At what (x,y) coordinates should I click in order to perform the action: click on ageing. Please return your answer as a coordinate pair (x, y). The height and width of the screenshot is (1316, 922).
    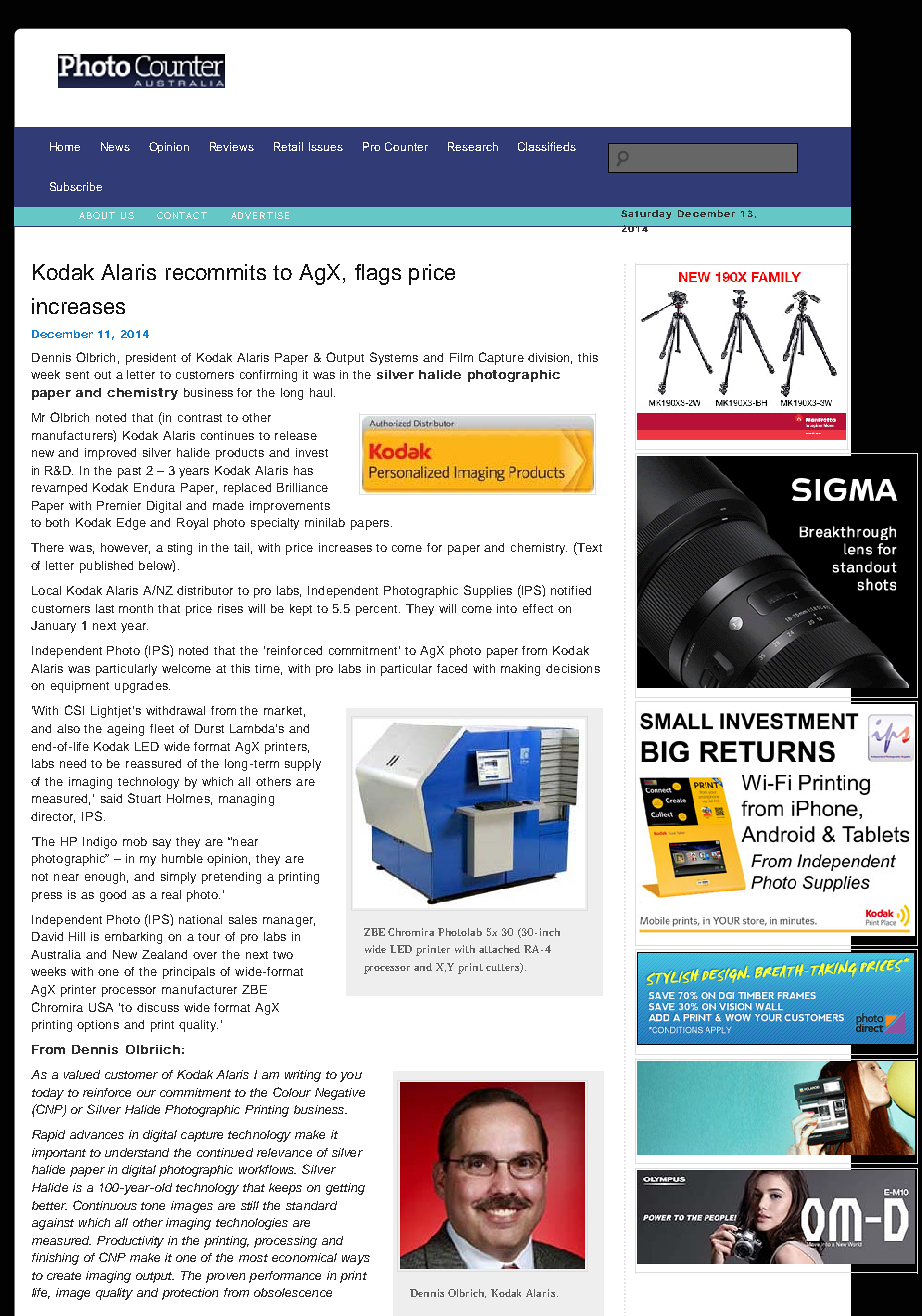
    Looking at the image, I should click on (125, 730).
